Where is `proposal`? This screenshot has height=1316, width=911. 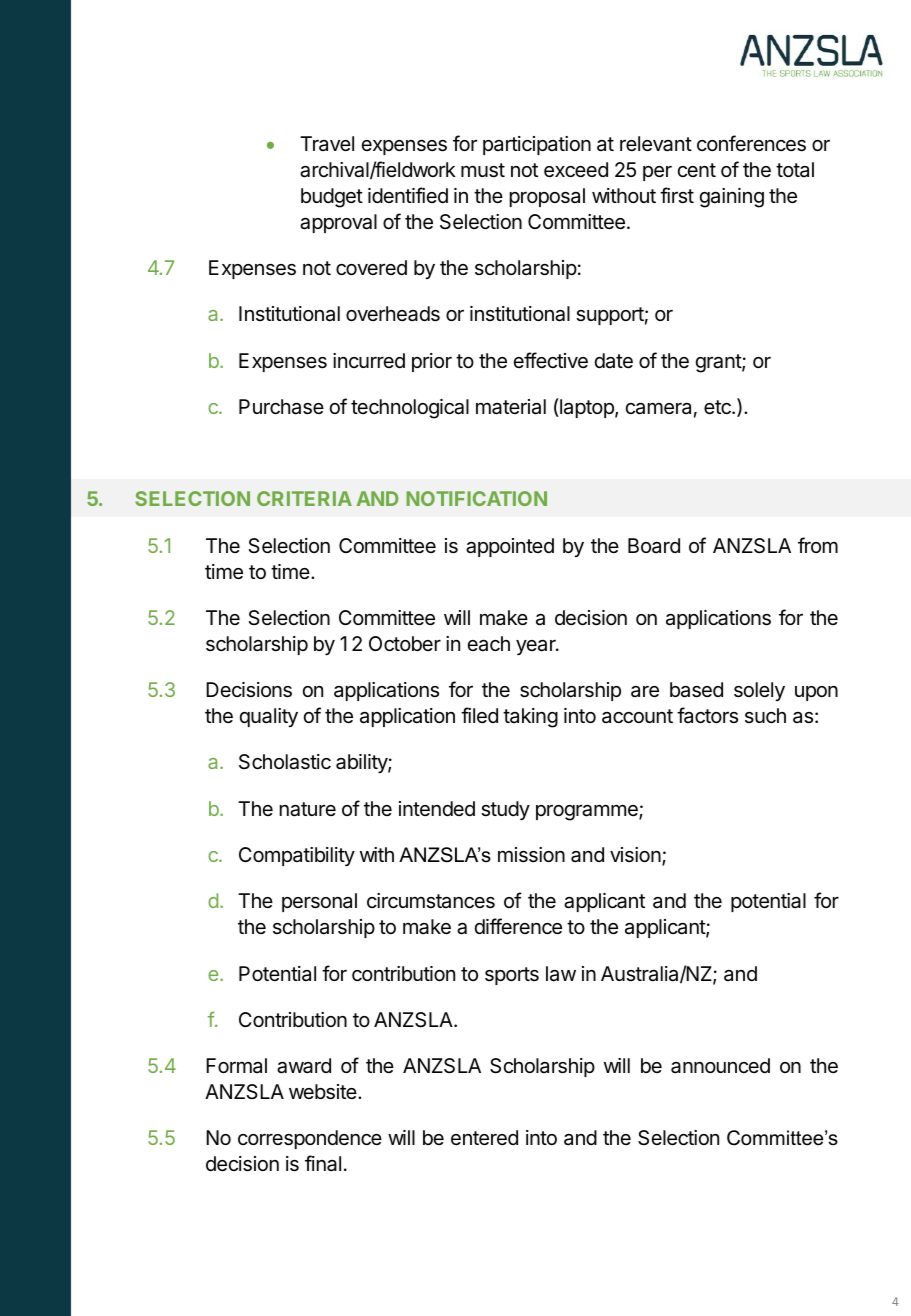
proposal is located at coordinates (547, 197).
